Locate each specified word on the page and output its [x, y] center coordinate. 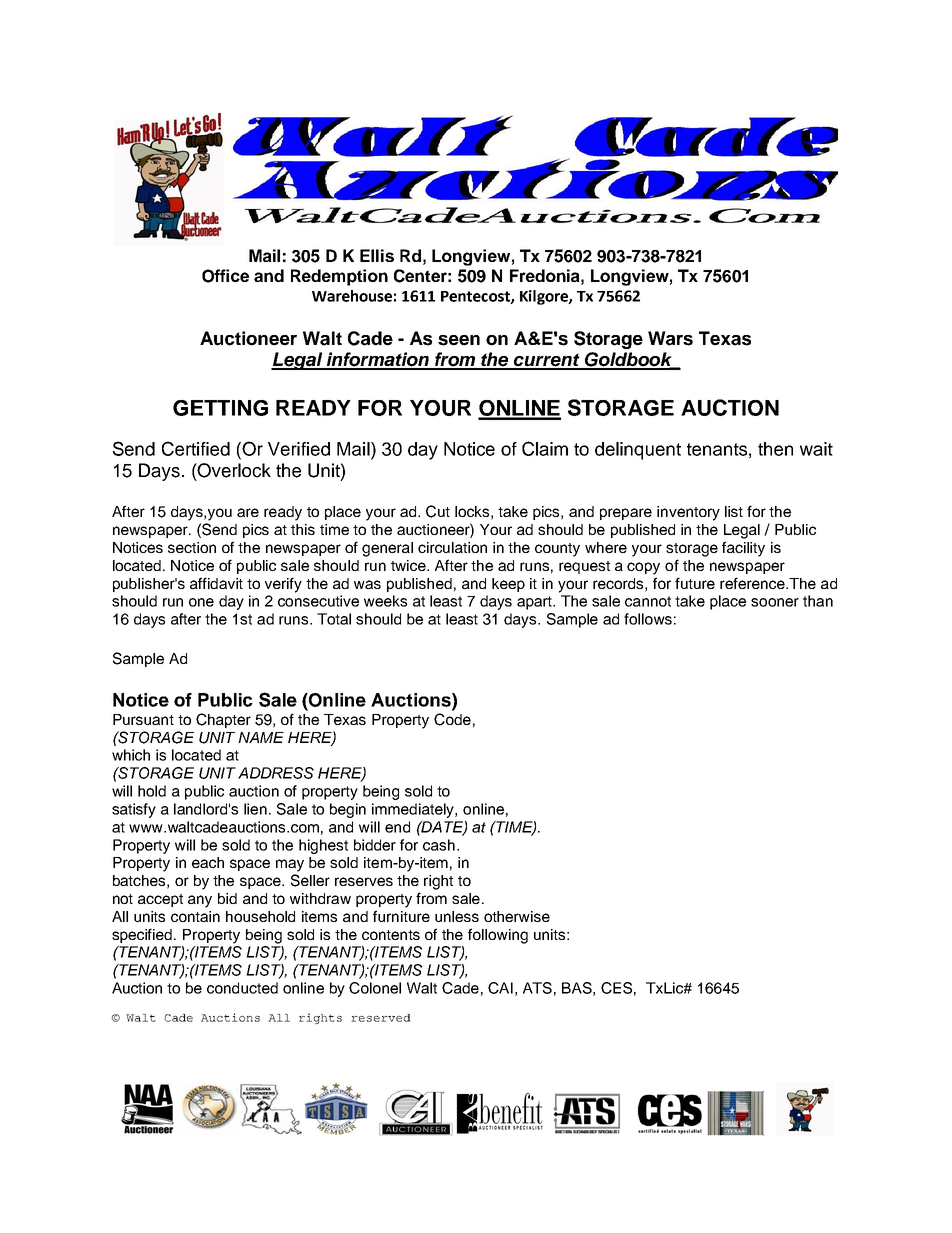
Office [225, 276]
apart [536, 603]
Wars [670, 338]
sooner [775, 602]
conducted [242, 988]
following [498, 936]
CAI [500, 988]
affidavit [216, 583]
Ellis [377, 255]
